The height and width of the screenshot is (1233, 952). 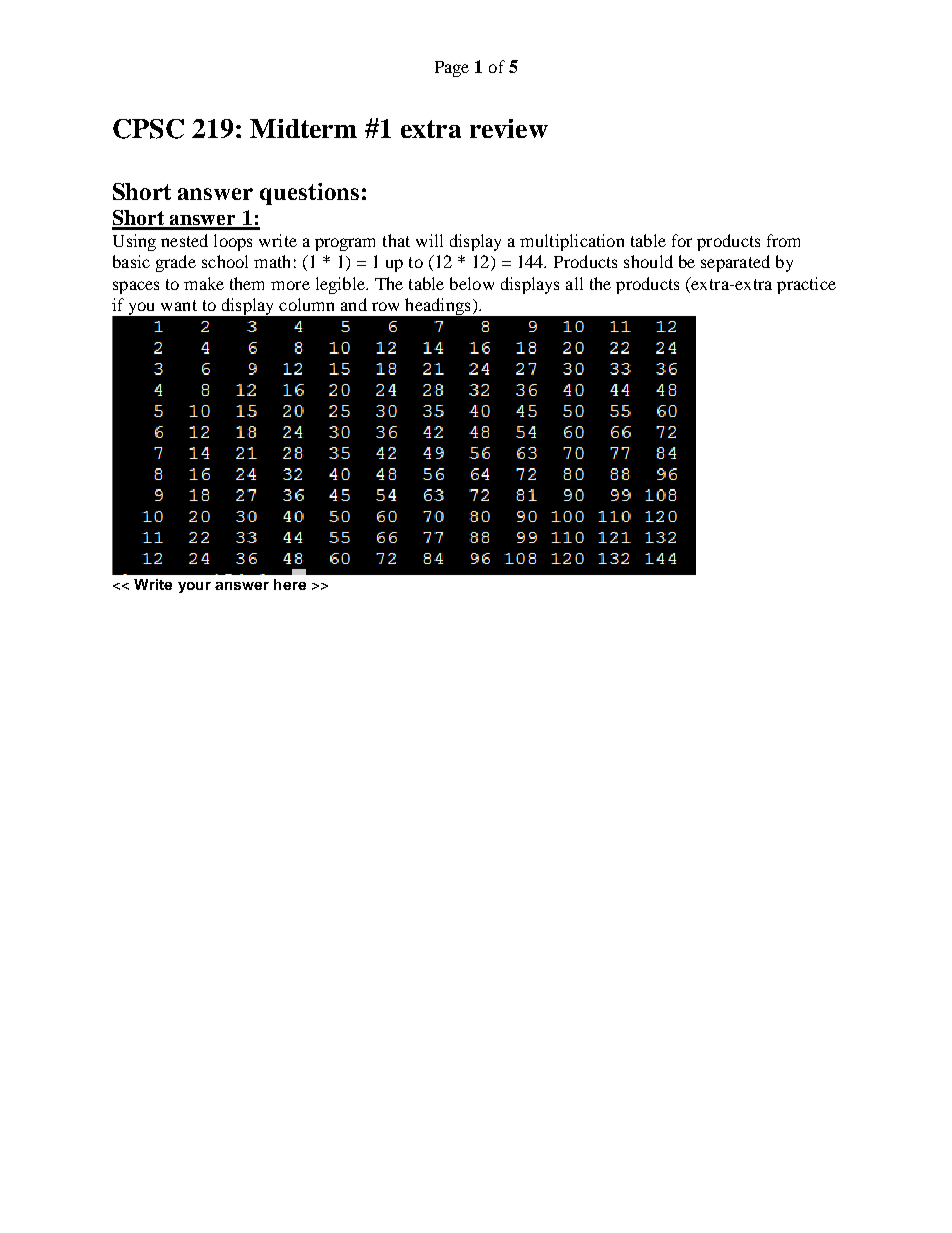 I want to click on here, so click(x=290, y=584).
